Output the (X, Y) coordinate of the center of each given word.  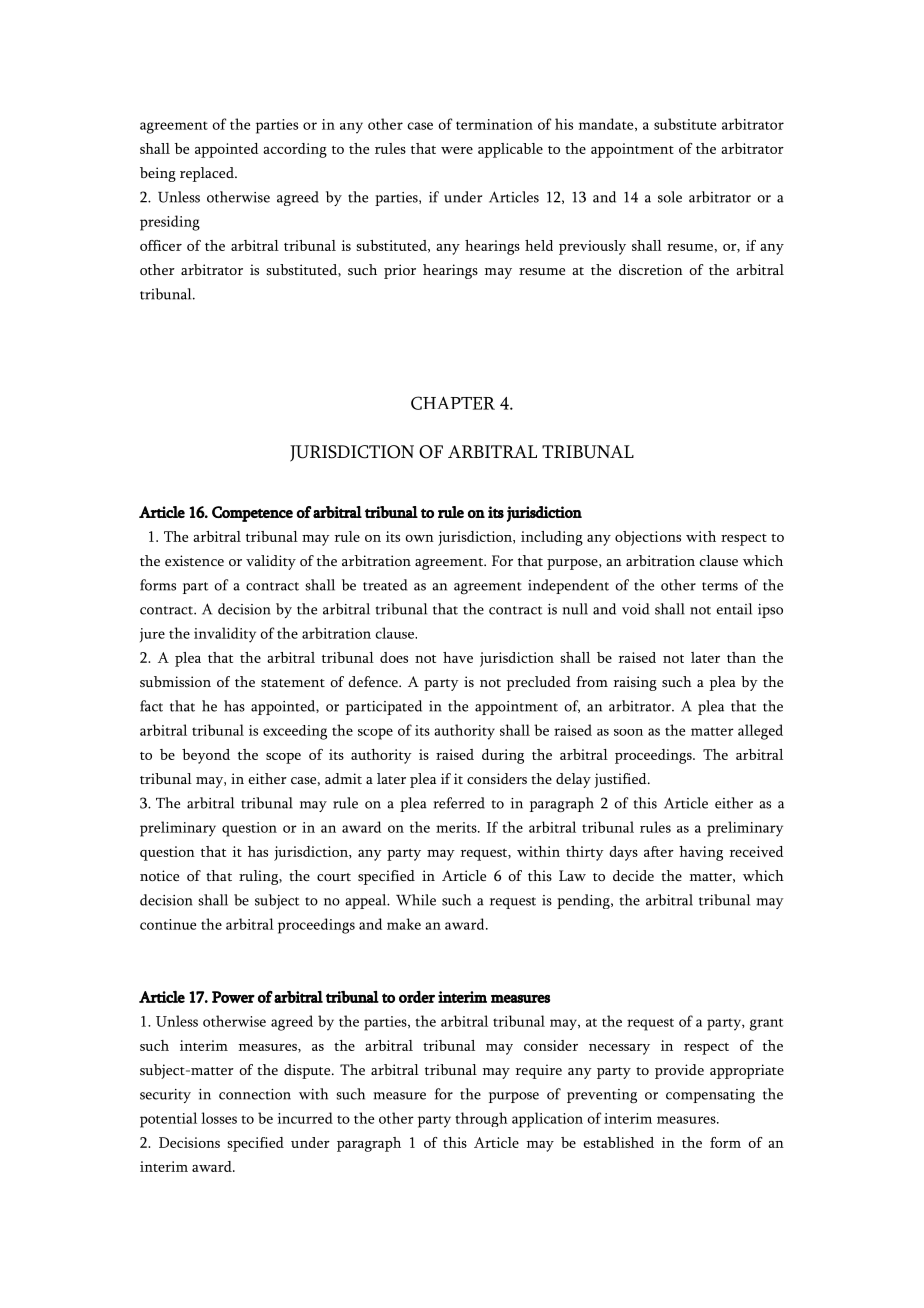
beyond (206, 756)
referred (459, 803)
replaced (208, 174)
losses (219, 1118)
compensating (710, 1096)
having (701, 853)
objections (648, 538)
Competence (252, 514)
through (481, 1119)
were (457, 150)
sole (670, 197)
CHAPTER (453, 403)
